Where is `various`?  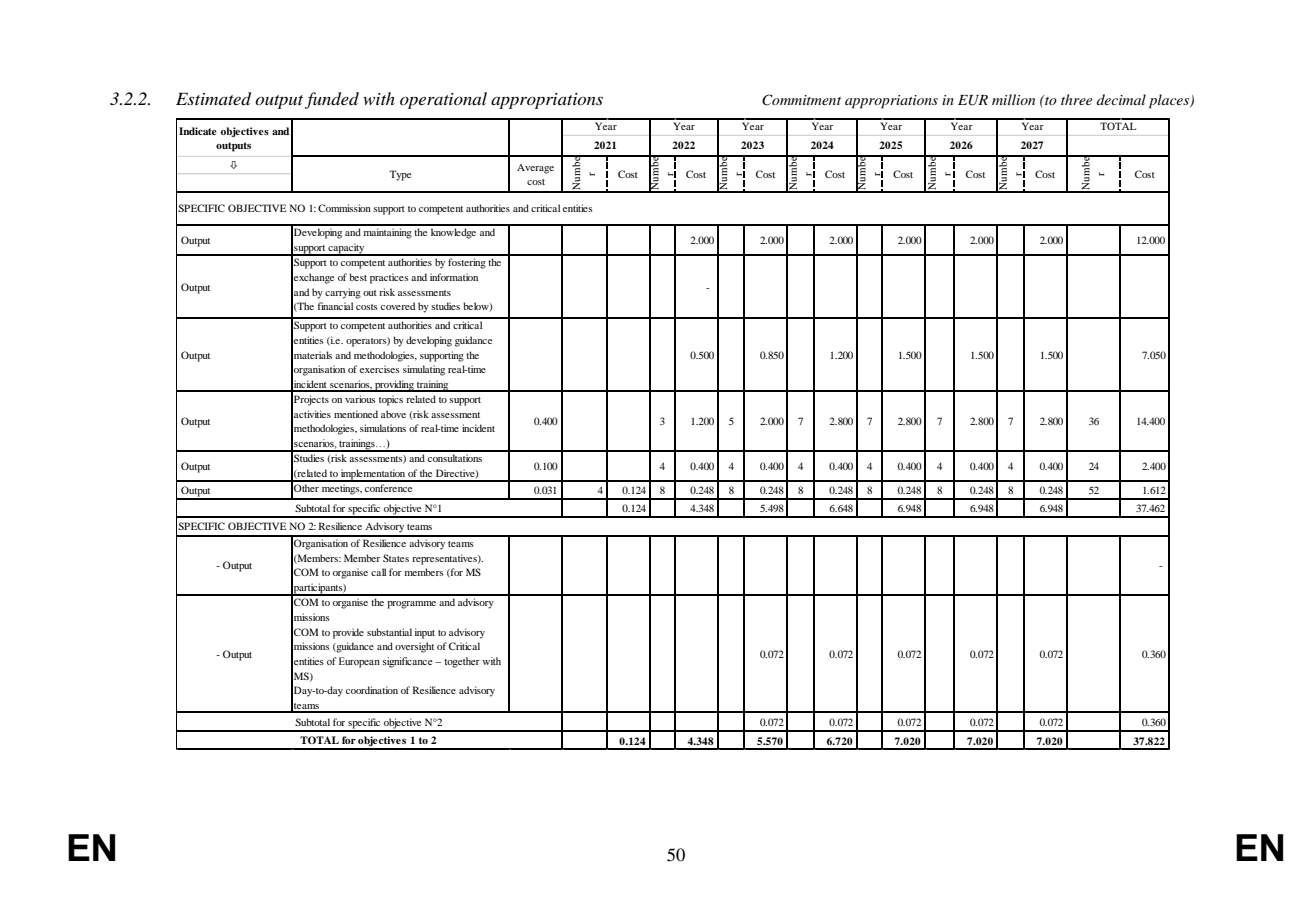
various is located at coordinates (360, 399).
